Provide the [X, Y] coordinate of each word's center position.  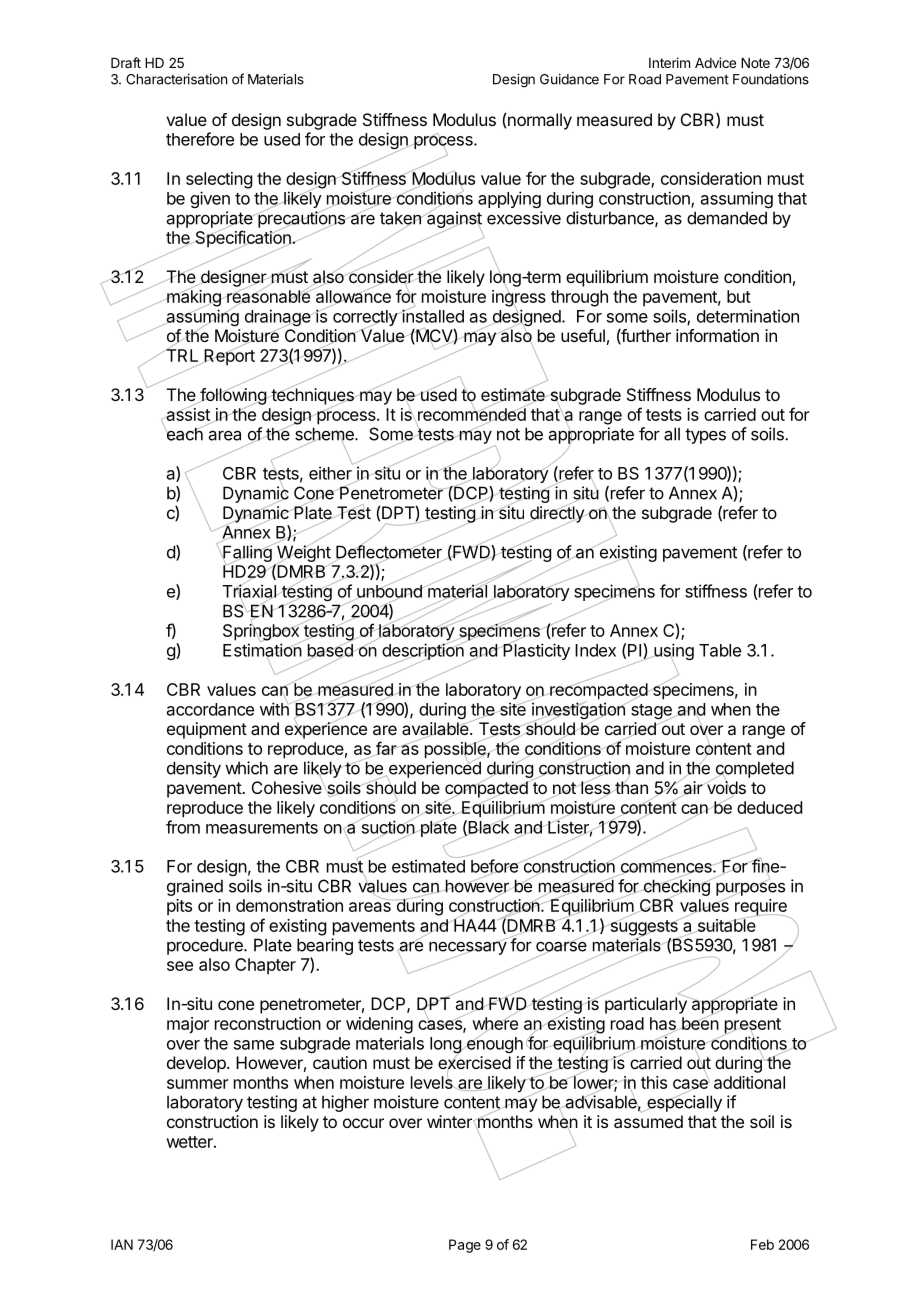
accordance [210, 709]
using [673, 653]
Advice [715, 62]
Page [465, 1246]
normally [540, 121]
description [423, 652]
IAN [122, 1244]
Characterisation [176, 79]
